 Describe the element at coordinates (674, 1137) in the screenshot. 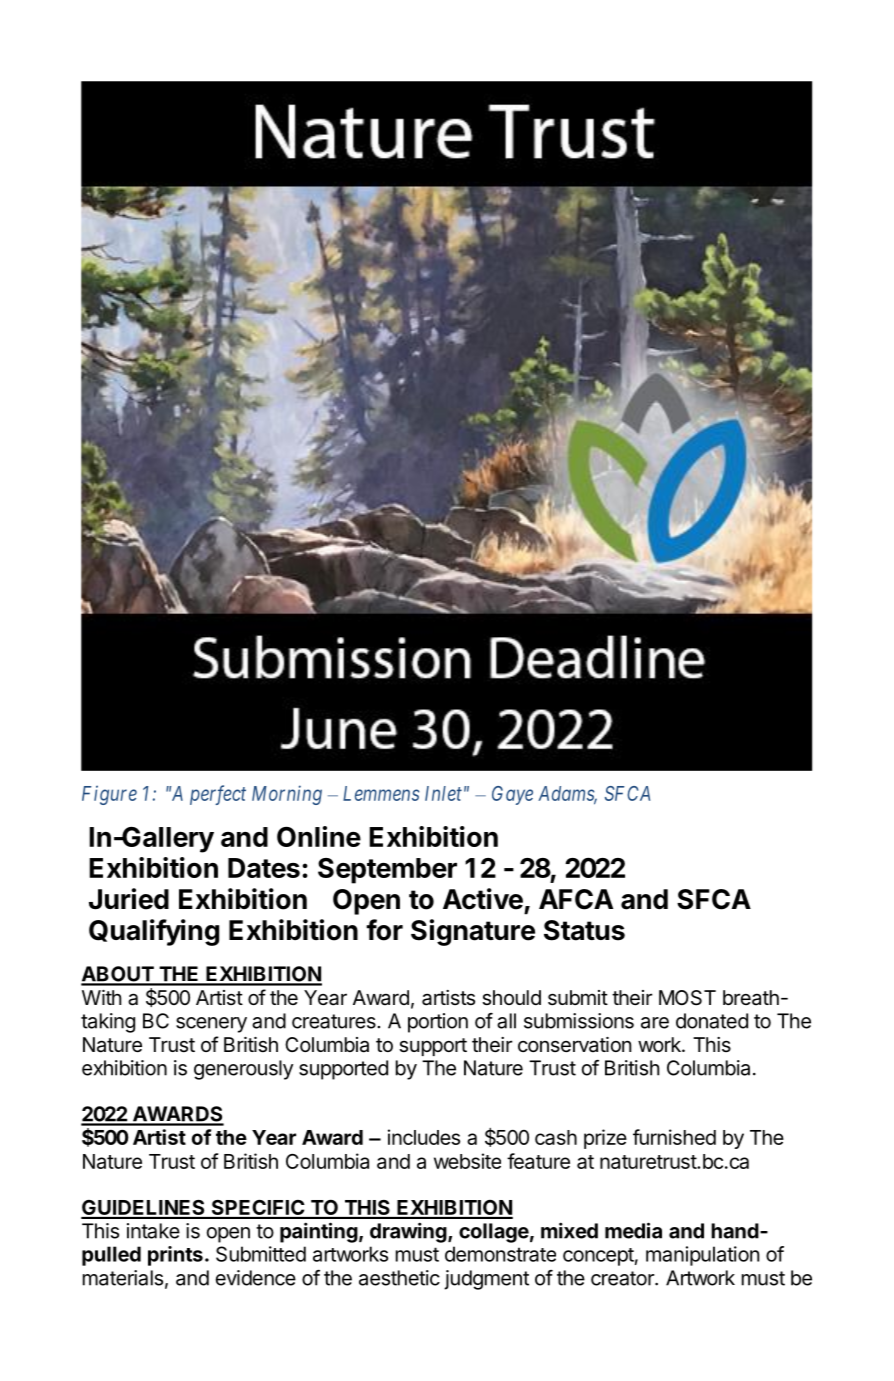

I see `furnished` at that location.
